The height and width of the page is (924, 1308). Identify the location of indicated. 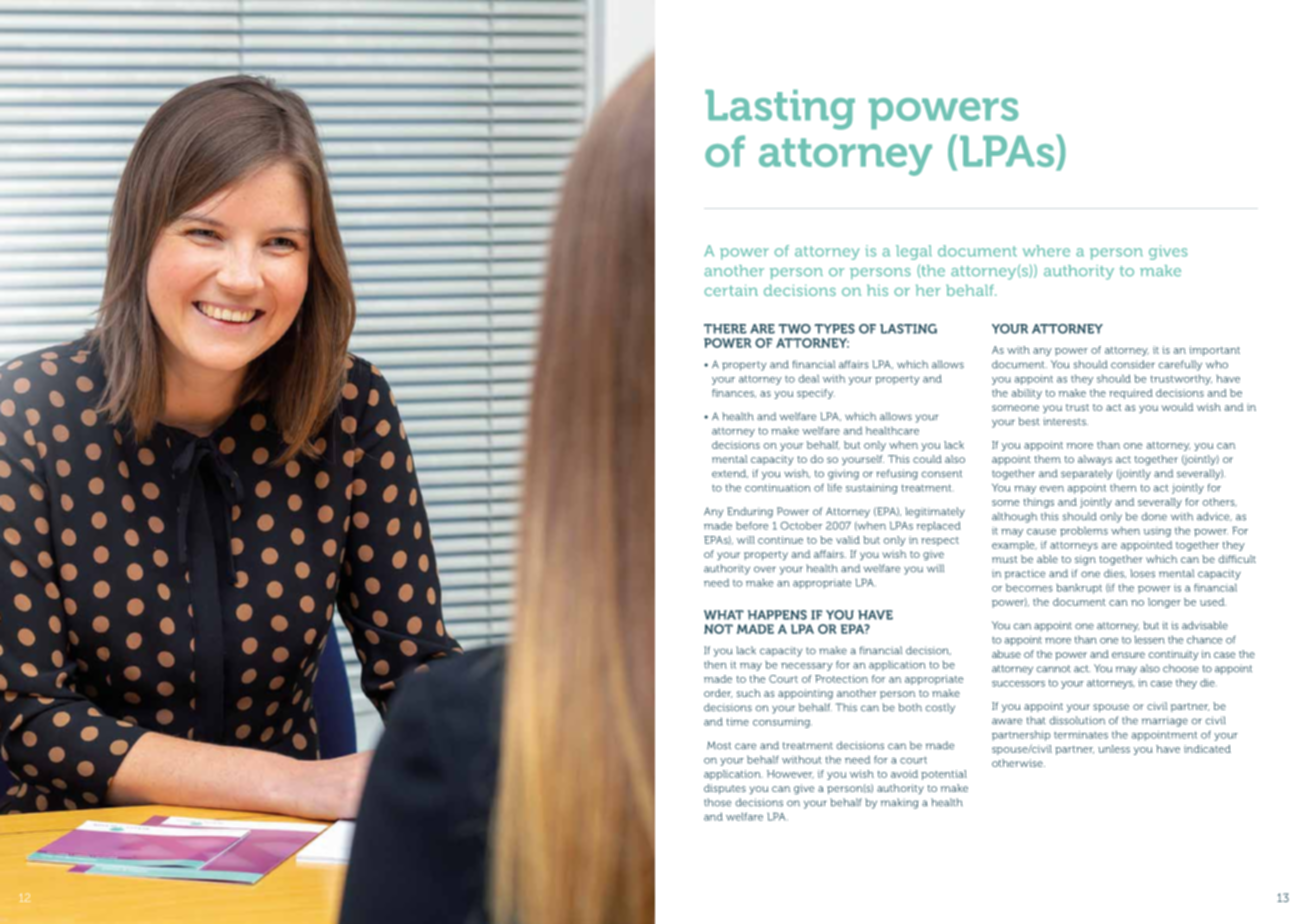
(1207, 749).
